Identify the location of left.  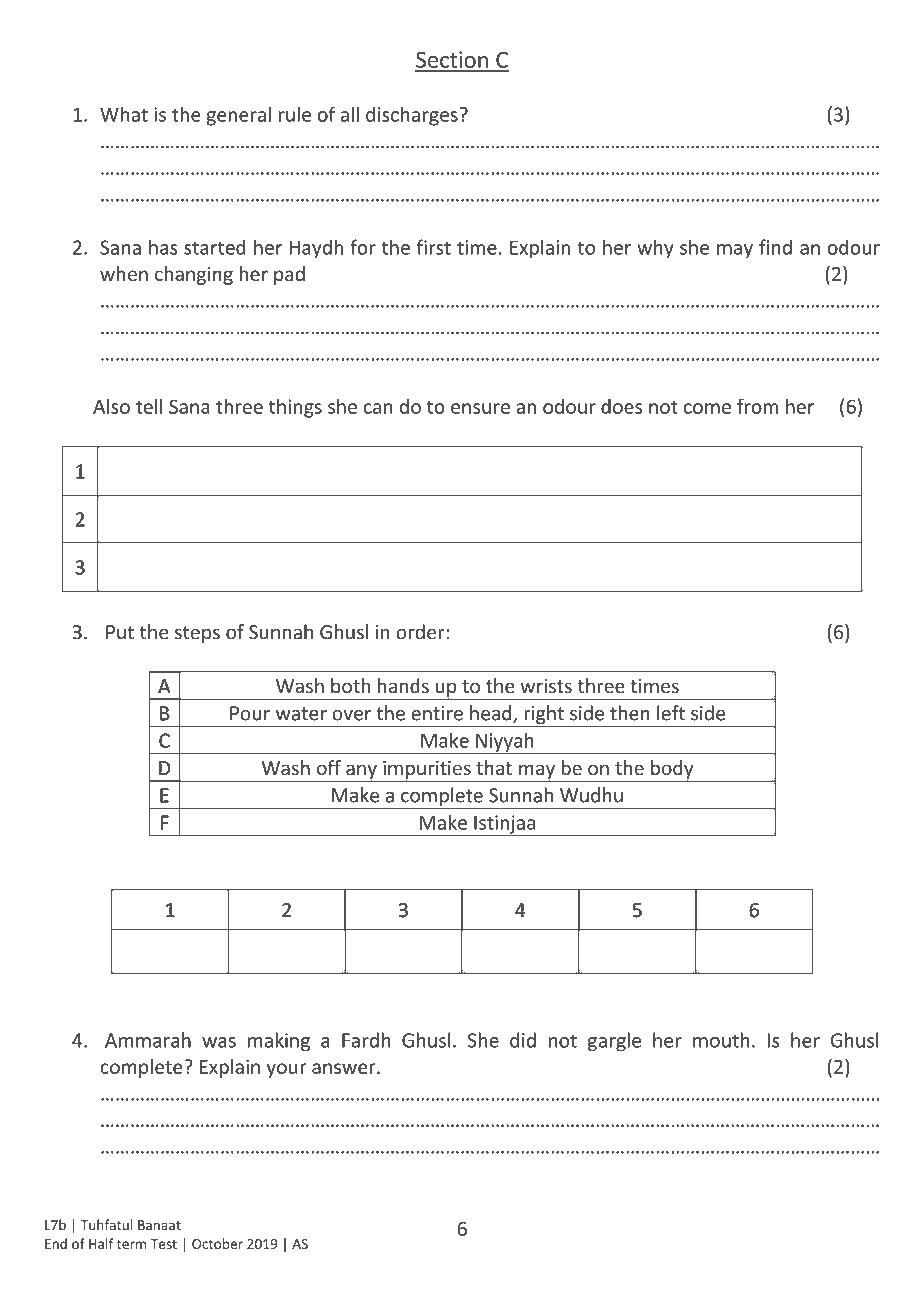
(671, 713).
